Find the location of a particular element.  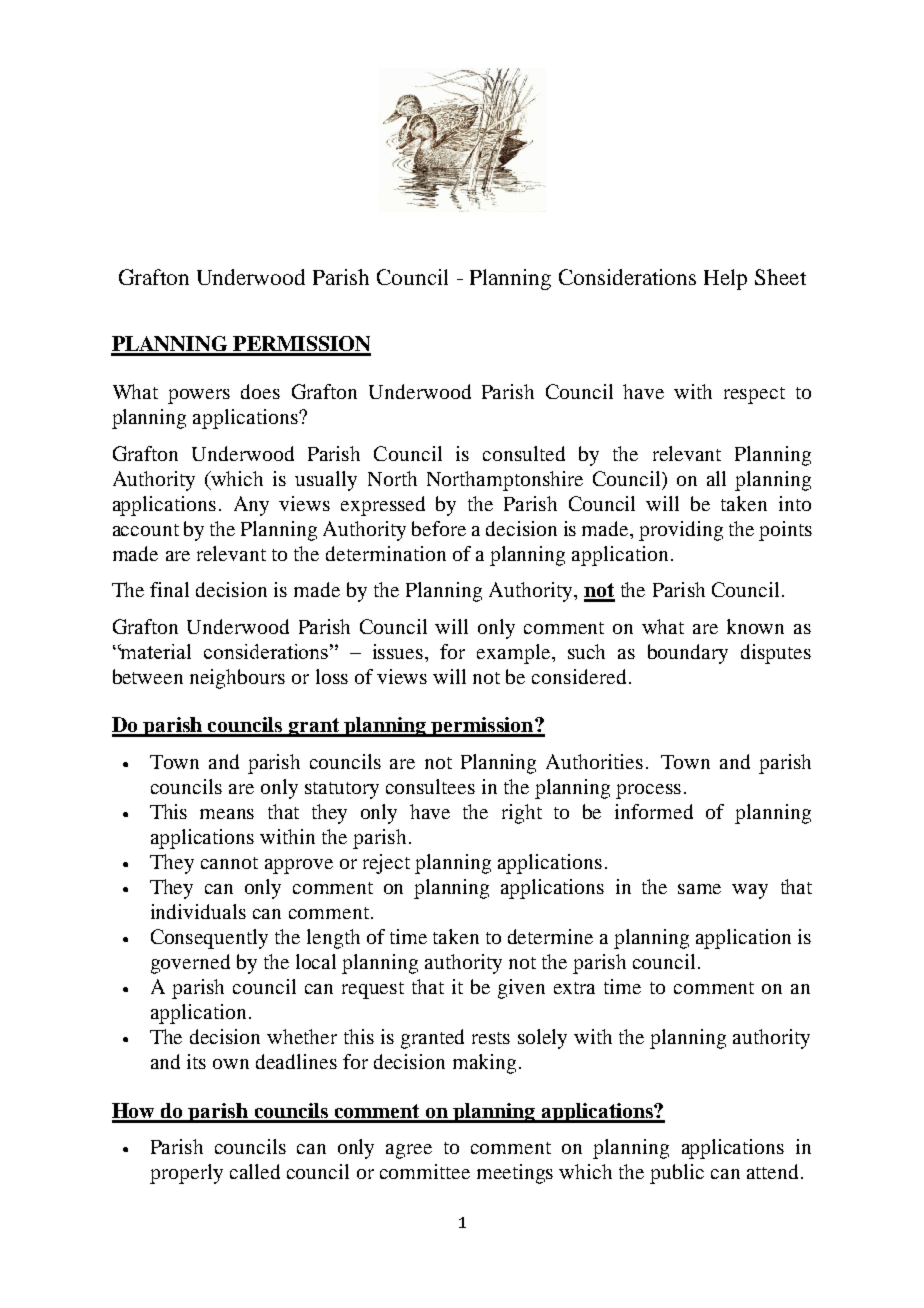

example is located at coordinates (515, 654).
